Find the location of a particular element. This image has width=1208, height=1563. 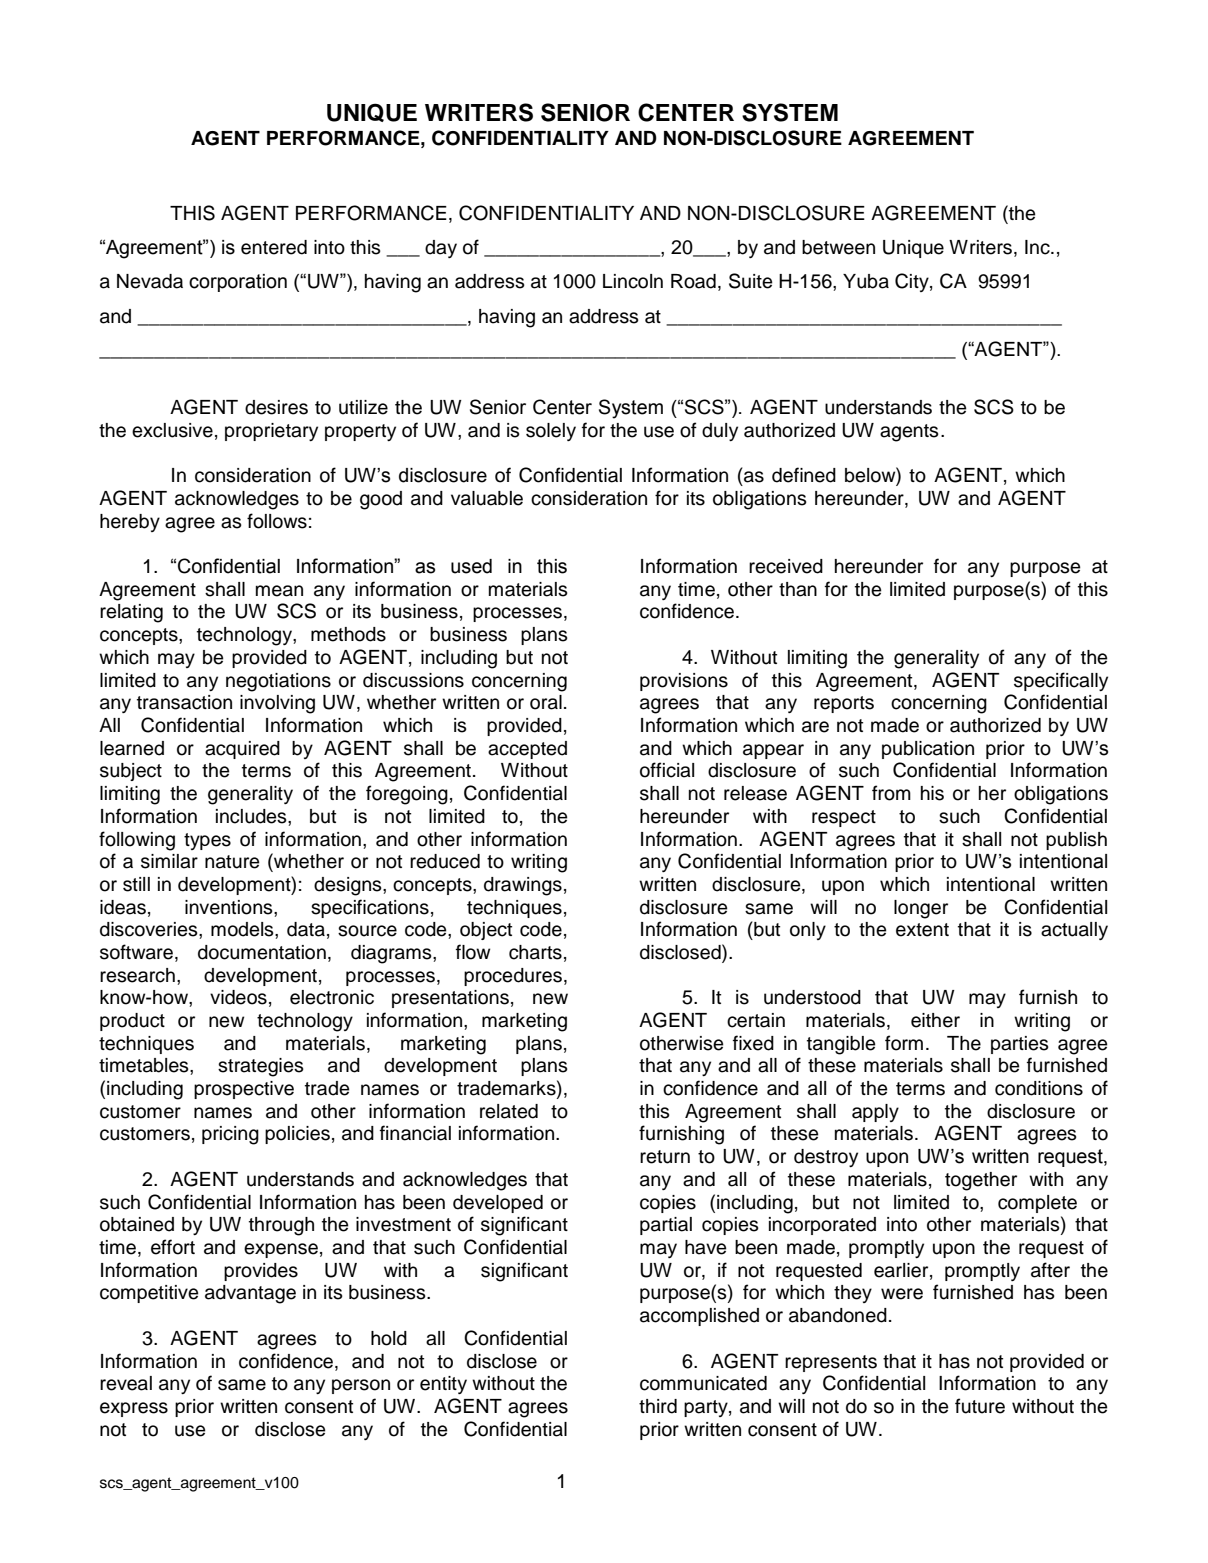

negotiations is located at coordinates (278, 682).
